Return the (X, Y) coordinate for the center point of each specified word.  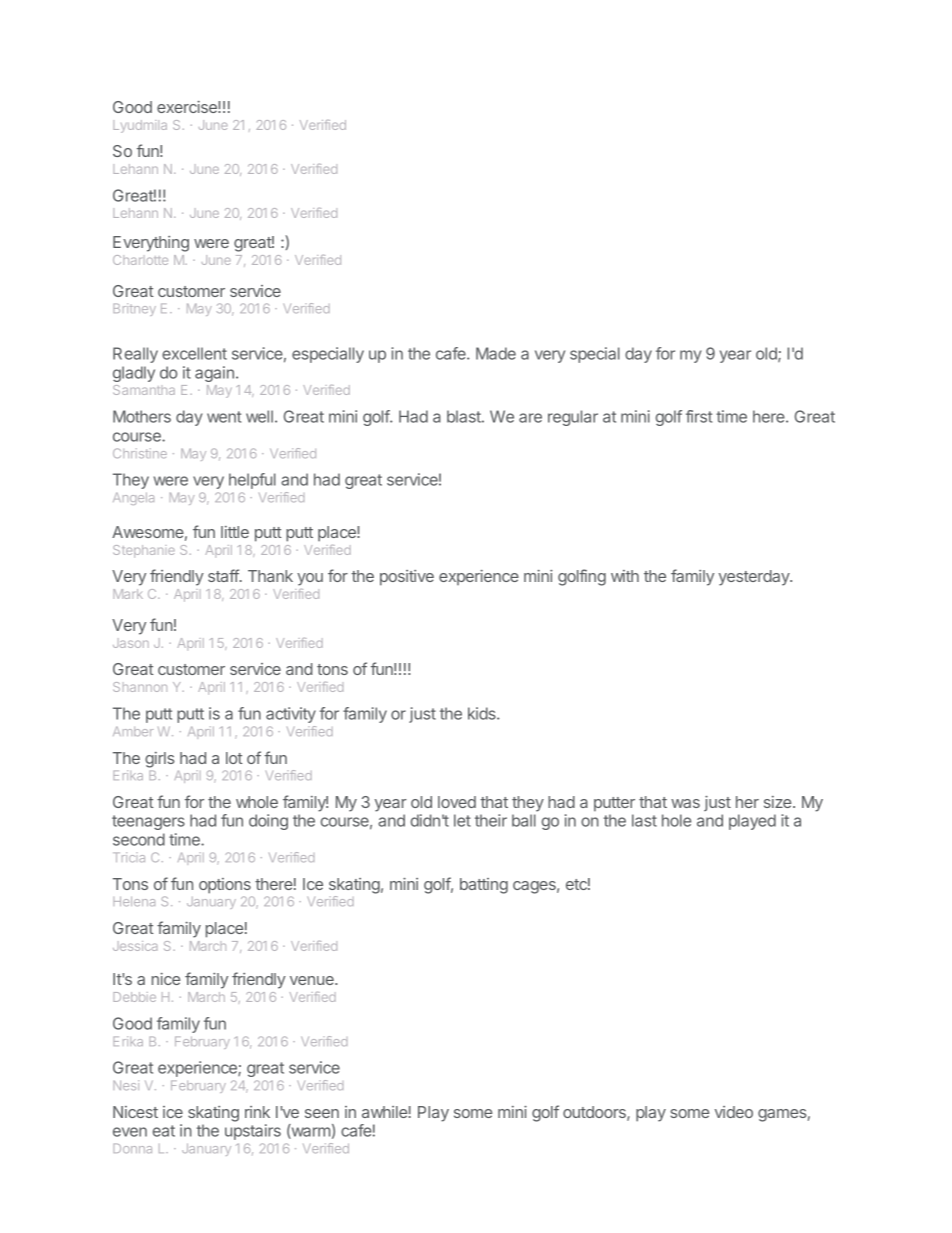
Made (496, 353)
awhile (385, 1112)
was (685, 803)
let (462, 820)
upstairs (253, 1132)
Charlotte (140, 260)
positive (407, 578)
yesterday (755, 578)
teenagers (148, 822)
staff (224, 575)
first (699, 416)
